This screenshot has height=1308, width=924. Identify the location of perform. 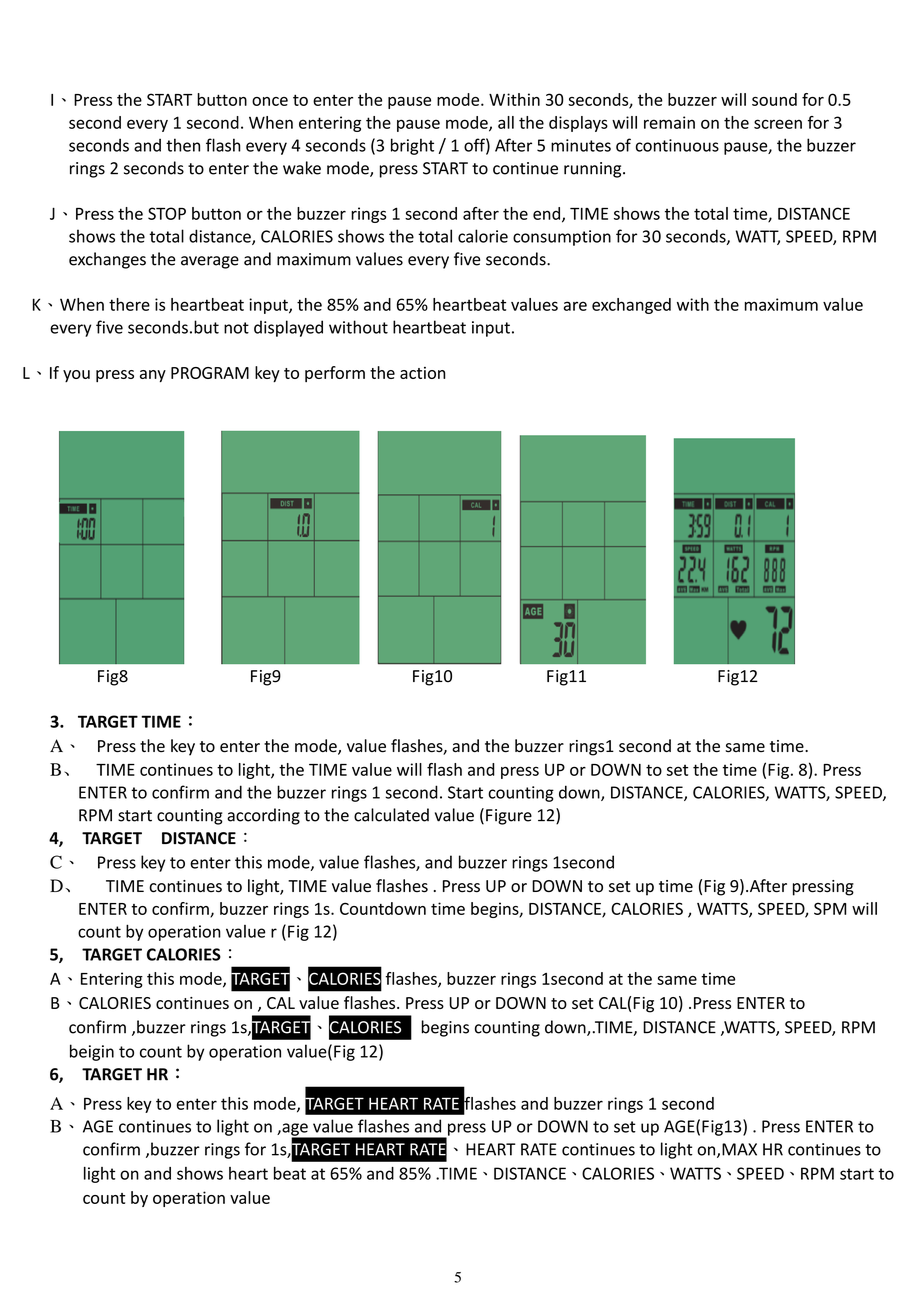
(335, 374).
